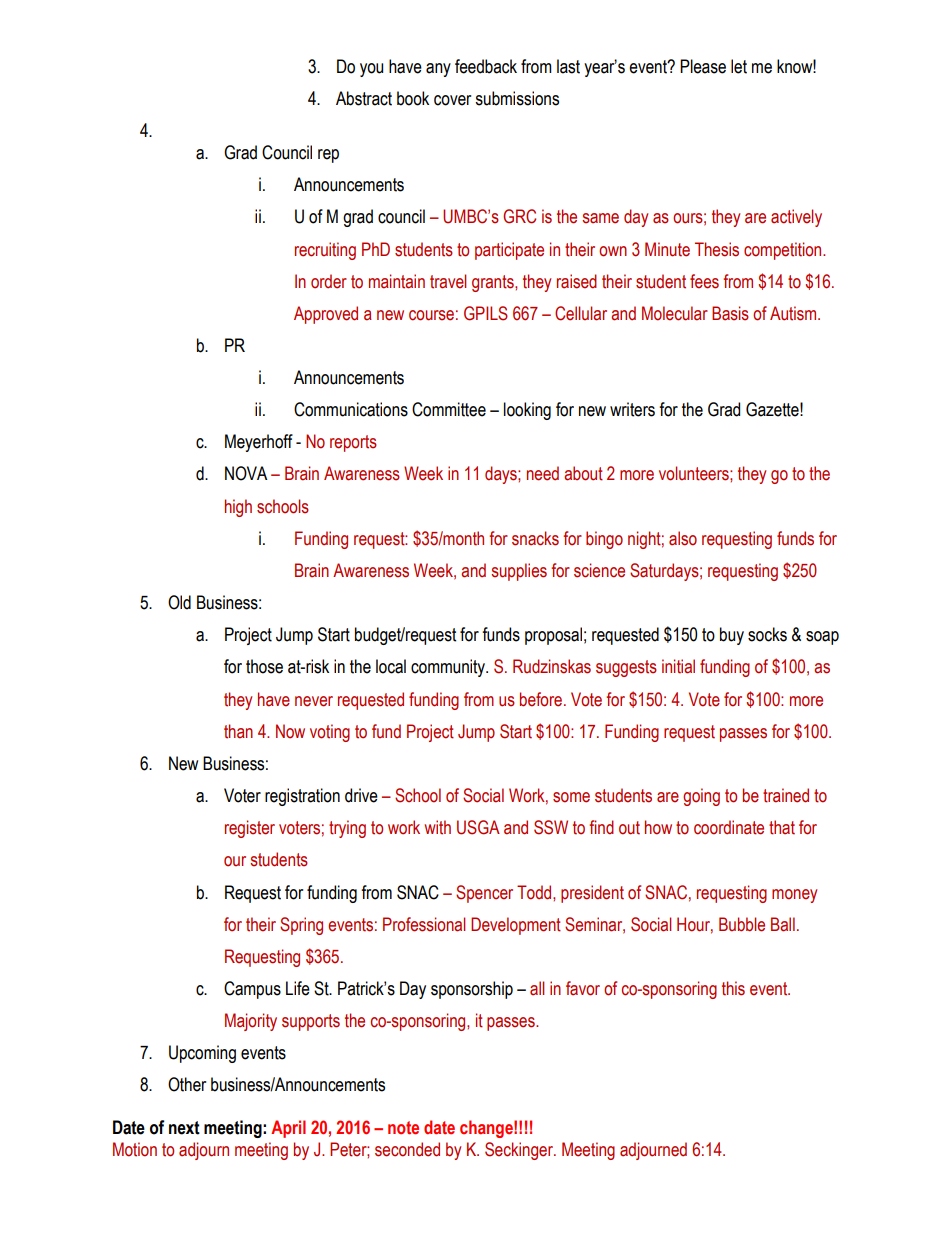  I want to click on Old, so click(179, 602).
